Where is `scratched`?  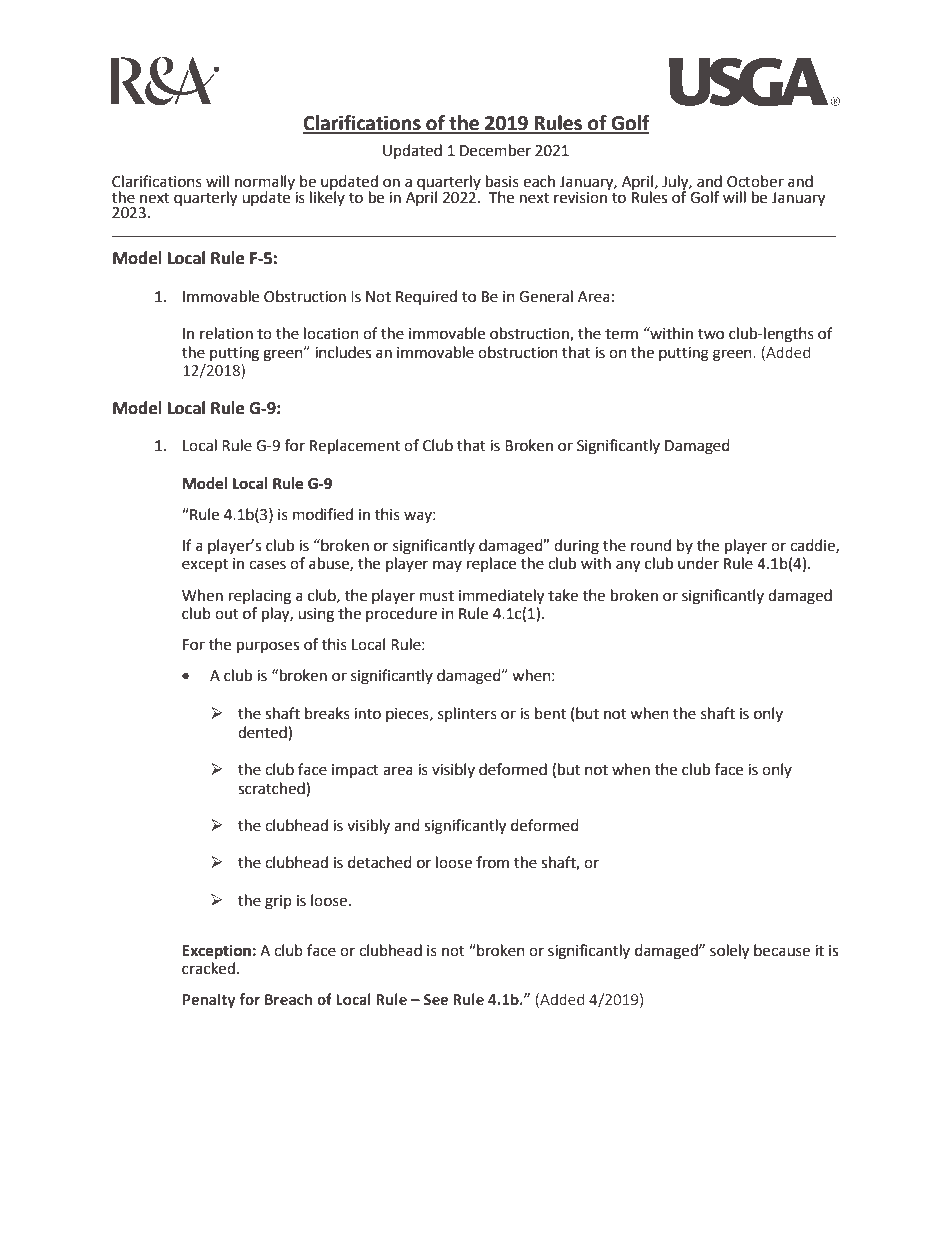 scratched is located at coordinates (272, 788).
